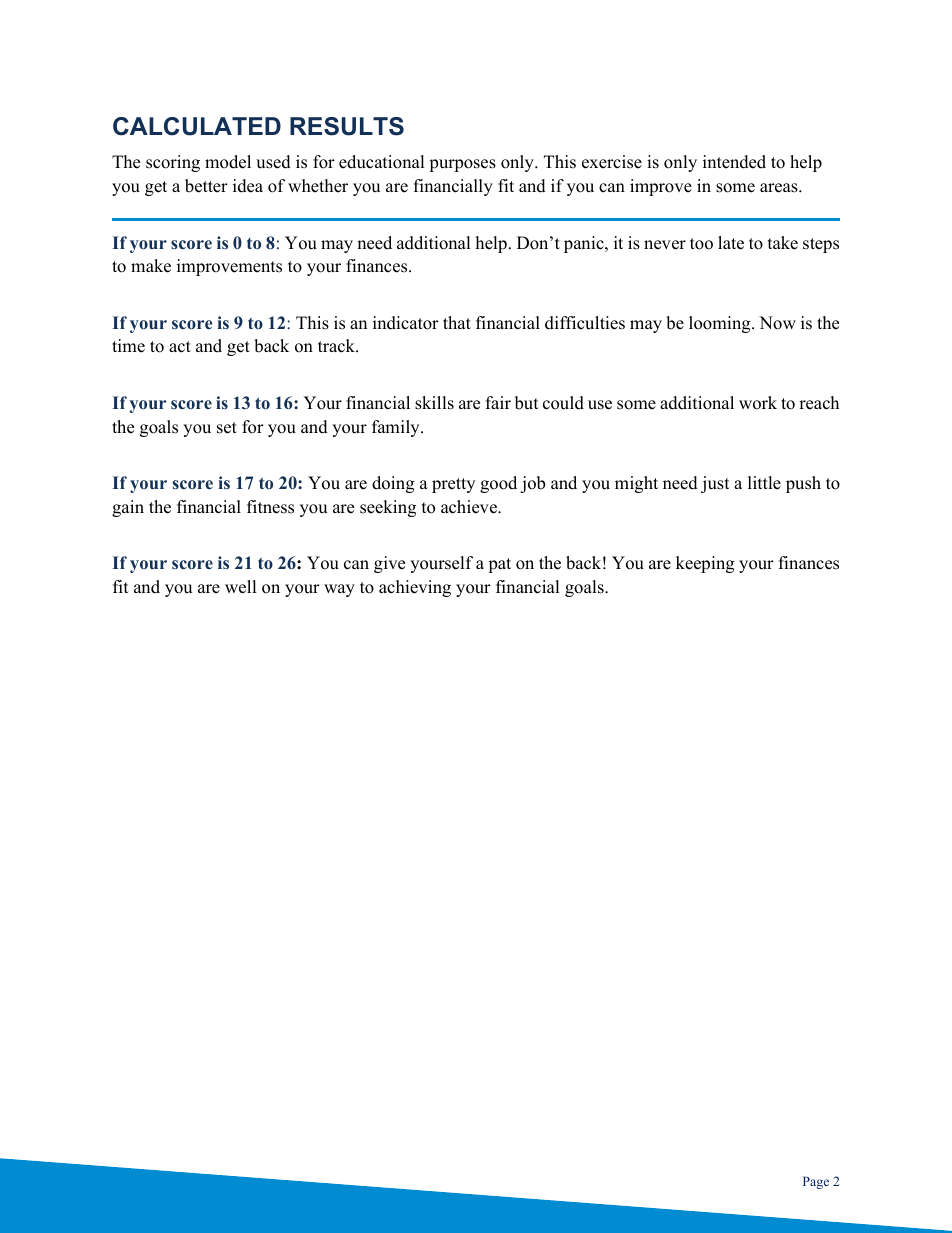 Image resolution: width=952 pixels, height=1233 pixels. What do you see at coordinates (734, 162) in the image?
I see `intended` at bounding box center [734, 162].
